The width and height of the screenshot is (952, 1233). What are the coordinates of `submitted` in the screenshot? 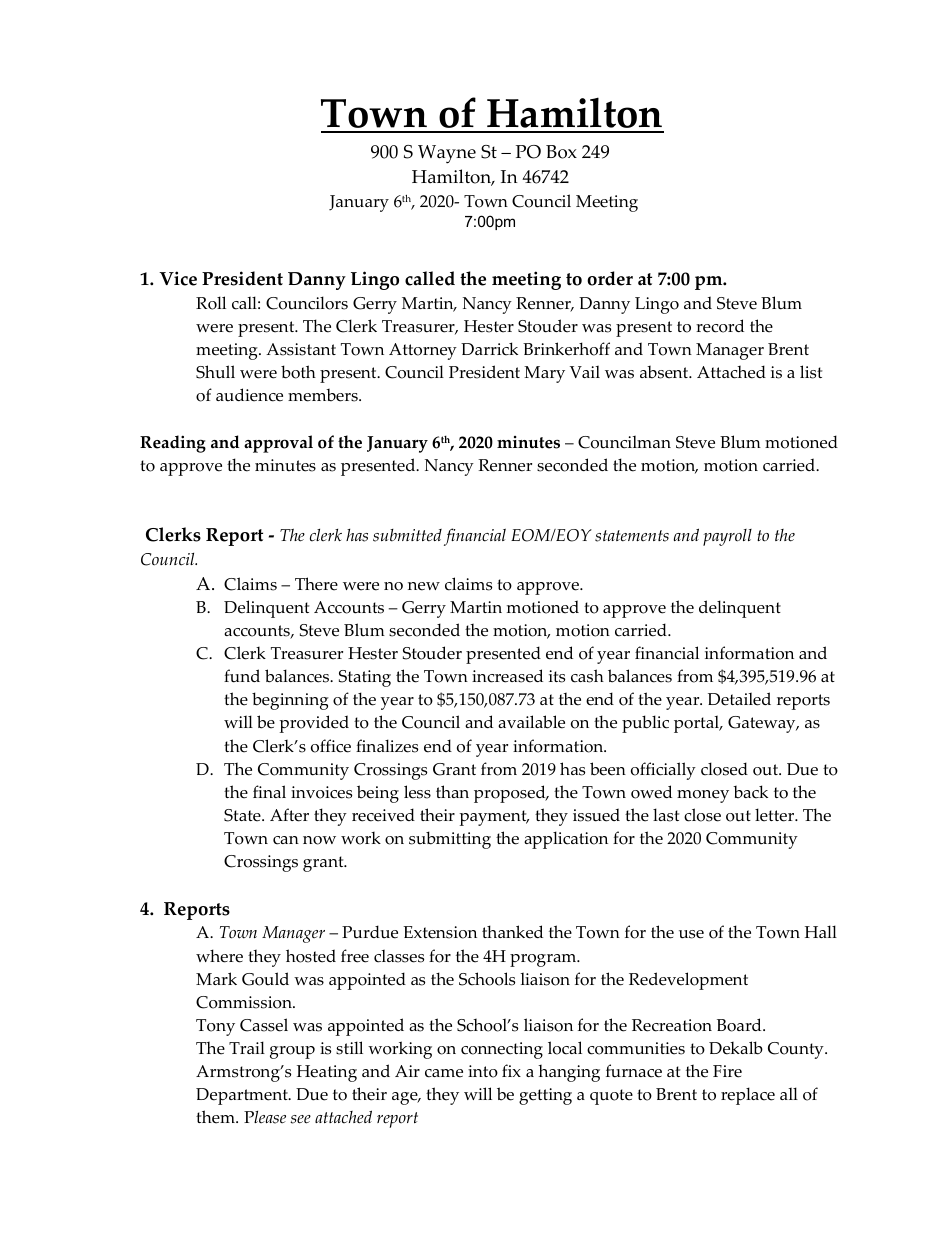 It's located at (407, 535).
